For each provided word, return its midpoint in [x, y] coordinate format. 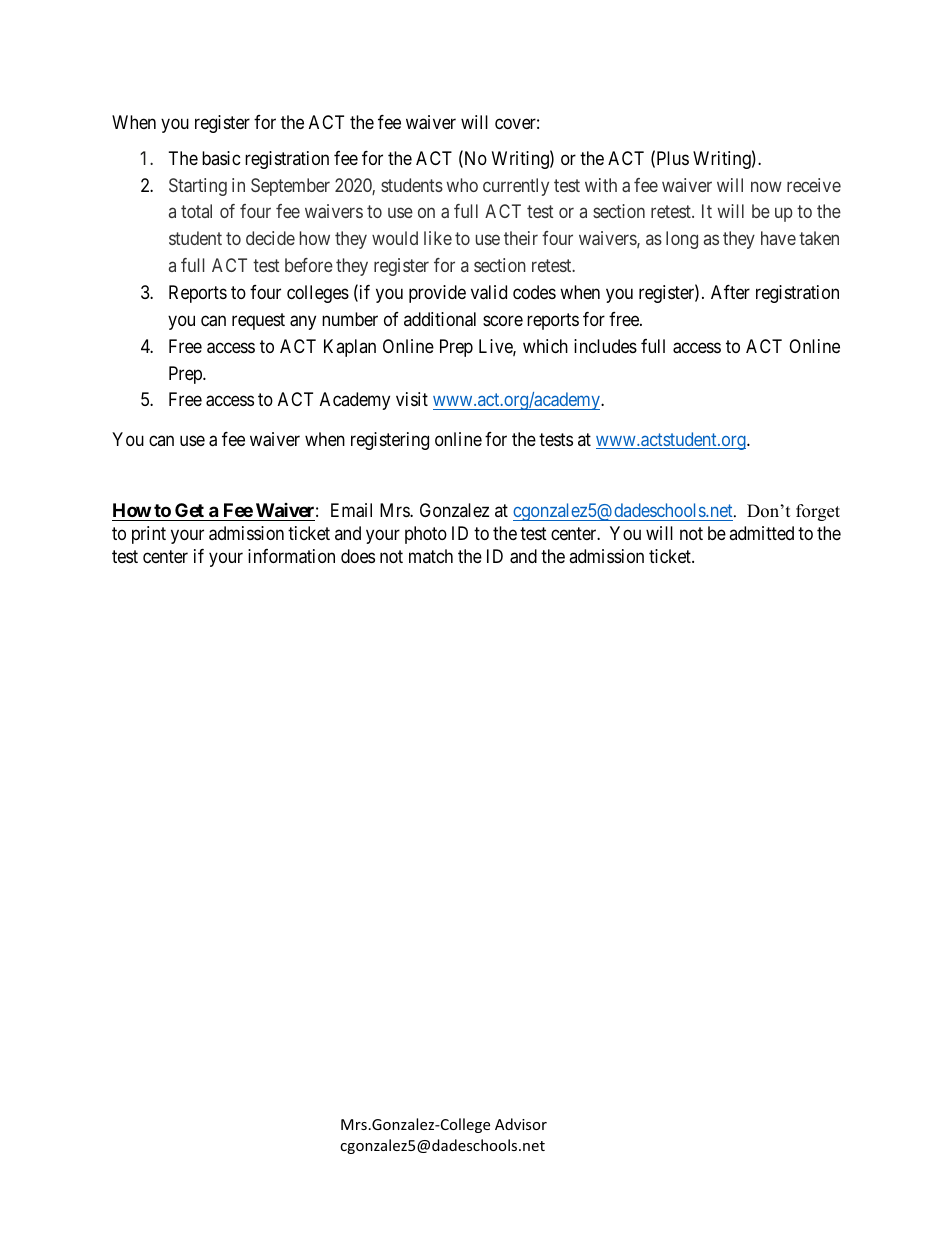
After [730, 292]
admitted [761, 533]
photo [426, 535]
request [258, 321]
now [766, 186]
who [462, 185]
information [291, 556]
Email [351, 510]
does [358, 556]
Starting [198, 187]
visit [412, 399]
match [431, 556]
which [545, 346]
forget [818, 512]
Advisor [521, 1124]
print [149, 535]
